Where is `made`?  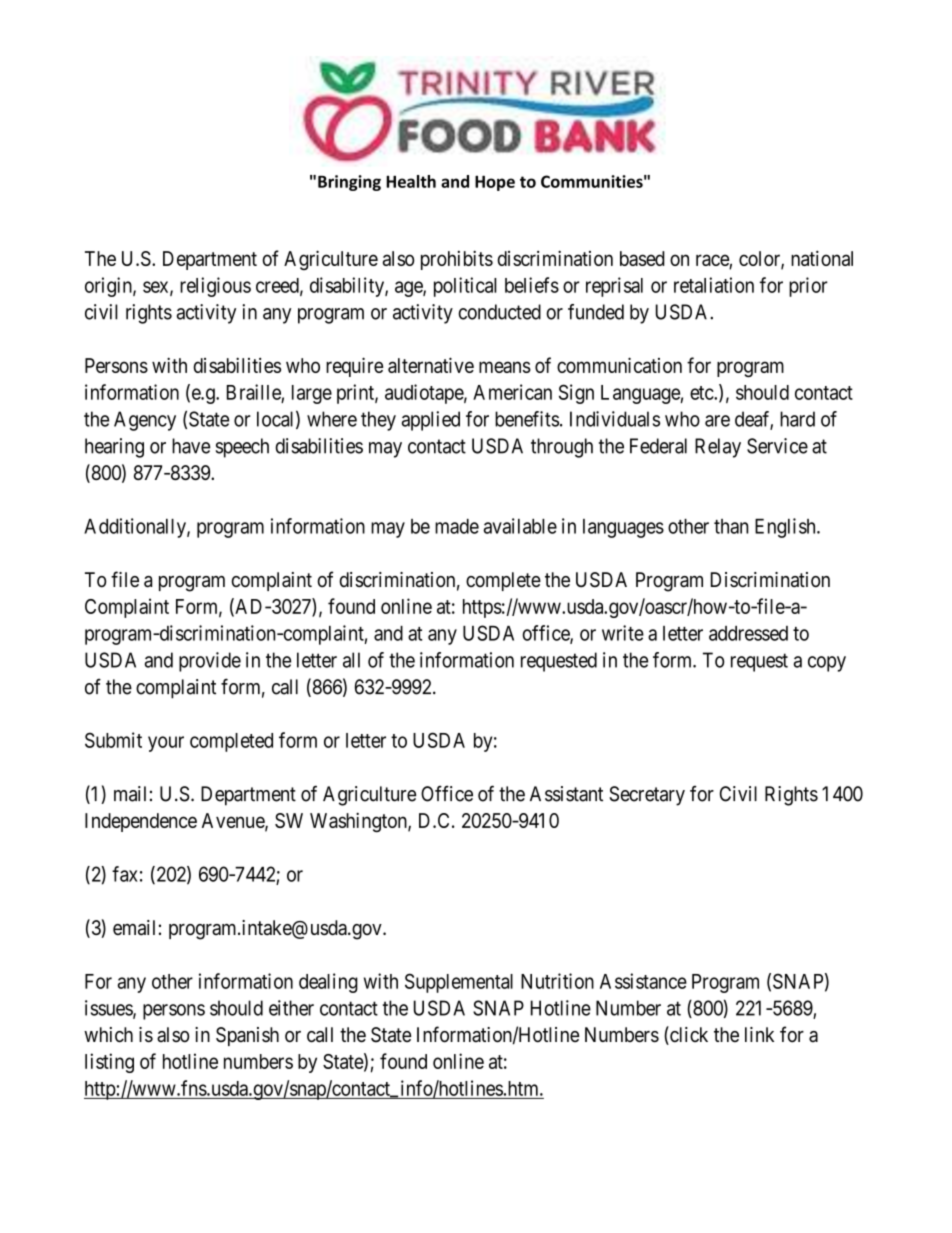 made is located at coordinates (457, 526).
